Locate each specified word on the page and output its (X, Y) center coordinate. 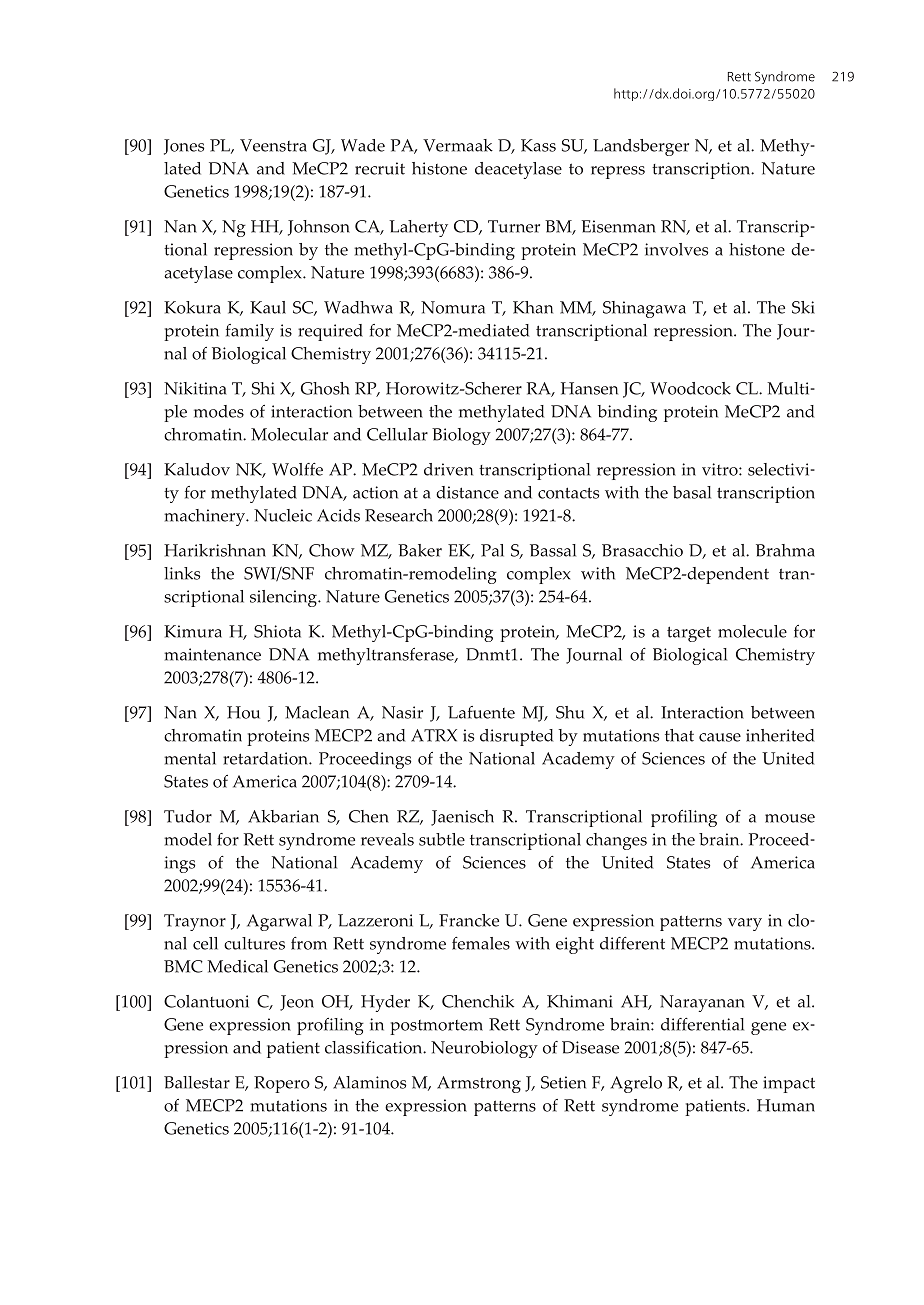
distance (467, 492)
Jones (184, 147)
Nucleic (283, 515)
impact (789, 1084)
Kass (538, 145)
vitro (721, 469)
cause (720, 737)
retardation (266, 758)
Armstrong (479, 1084)
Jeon (297, 1003)
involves (676, 249)
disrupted (516, 737)
